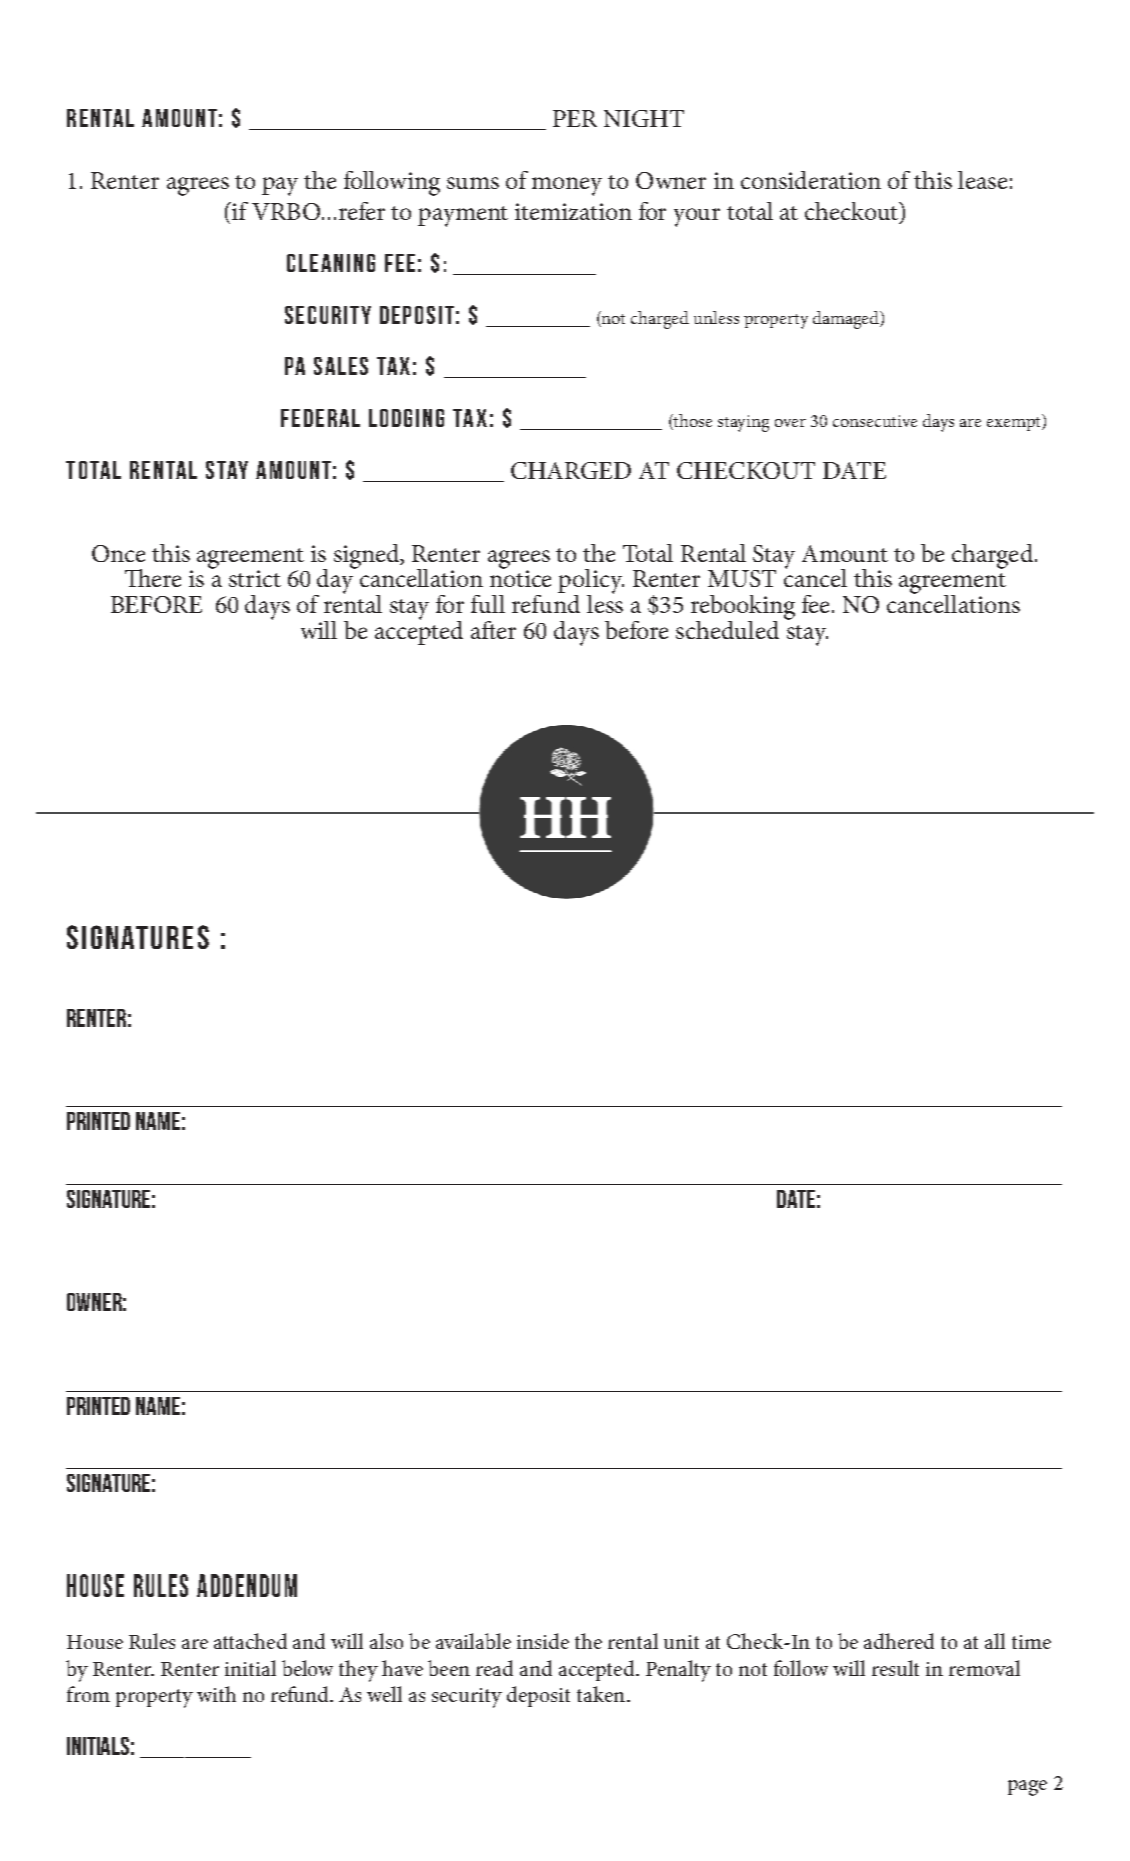 This page has height=1861, width=1130. I want to click on result, so click(895, 1668).
